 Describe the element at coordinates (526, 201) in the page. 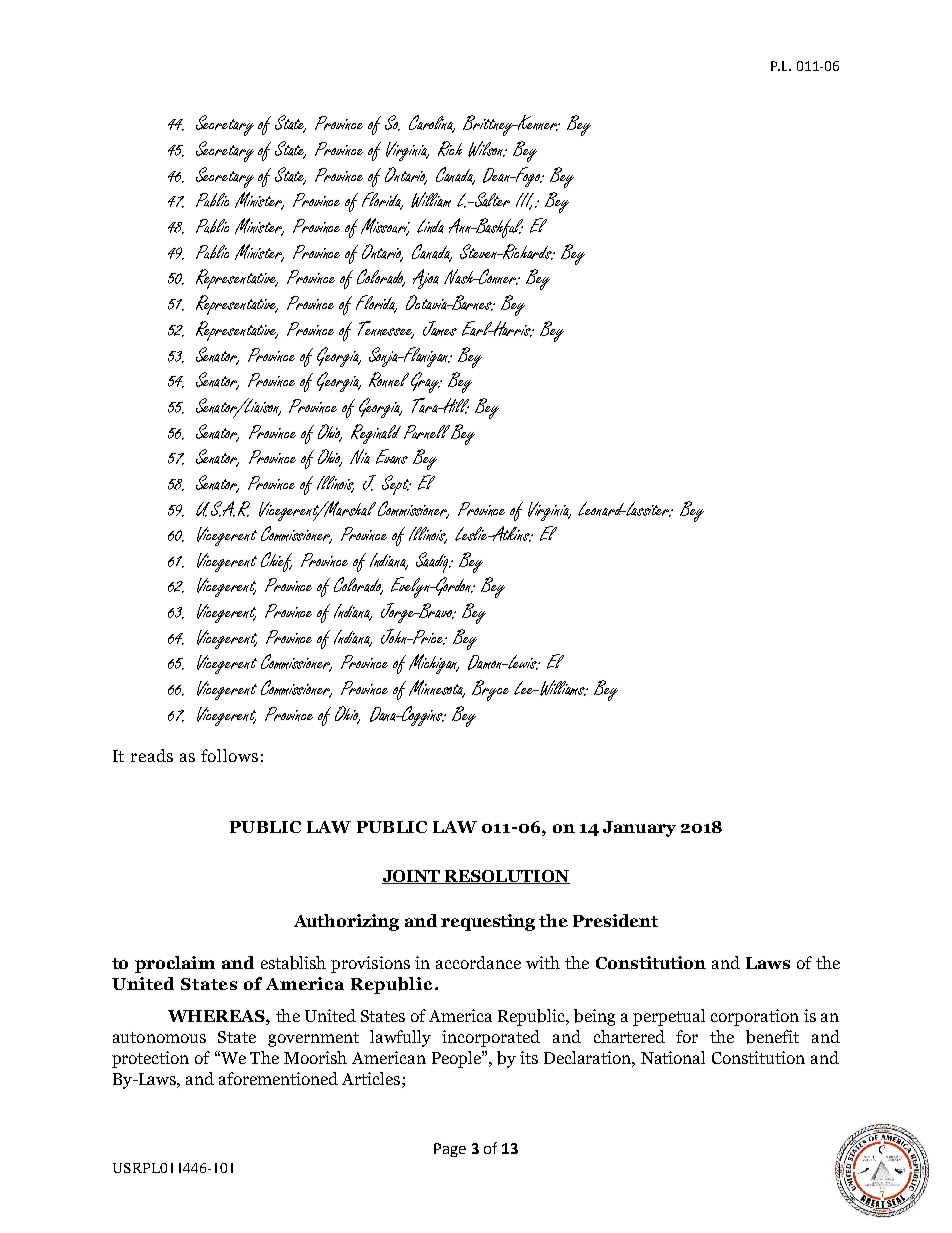

I see `III` at that location.
